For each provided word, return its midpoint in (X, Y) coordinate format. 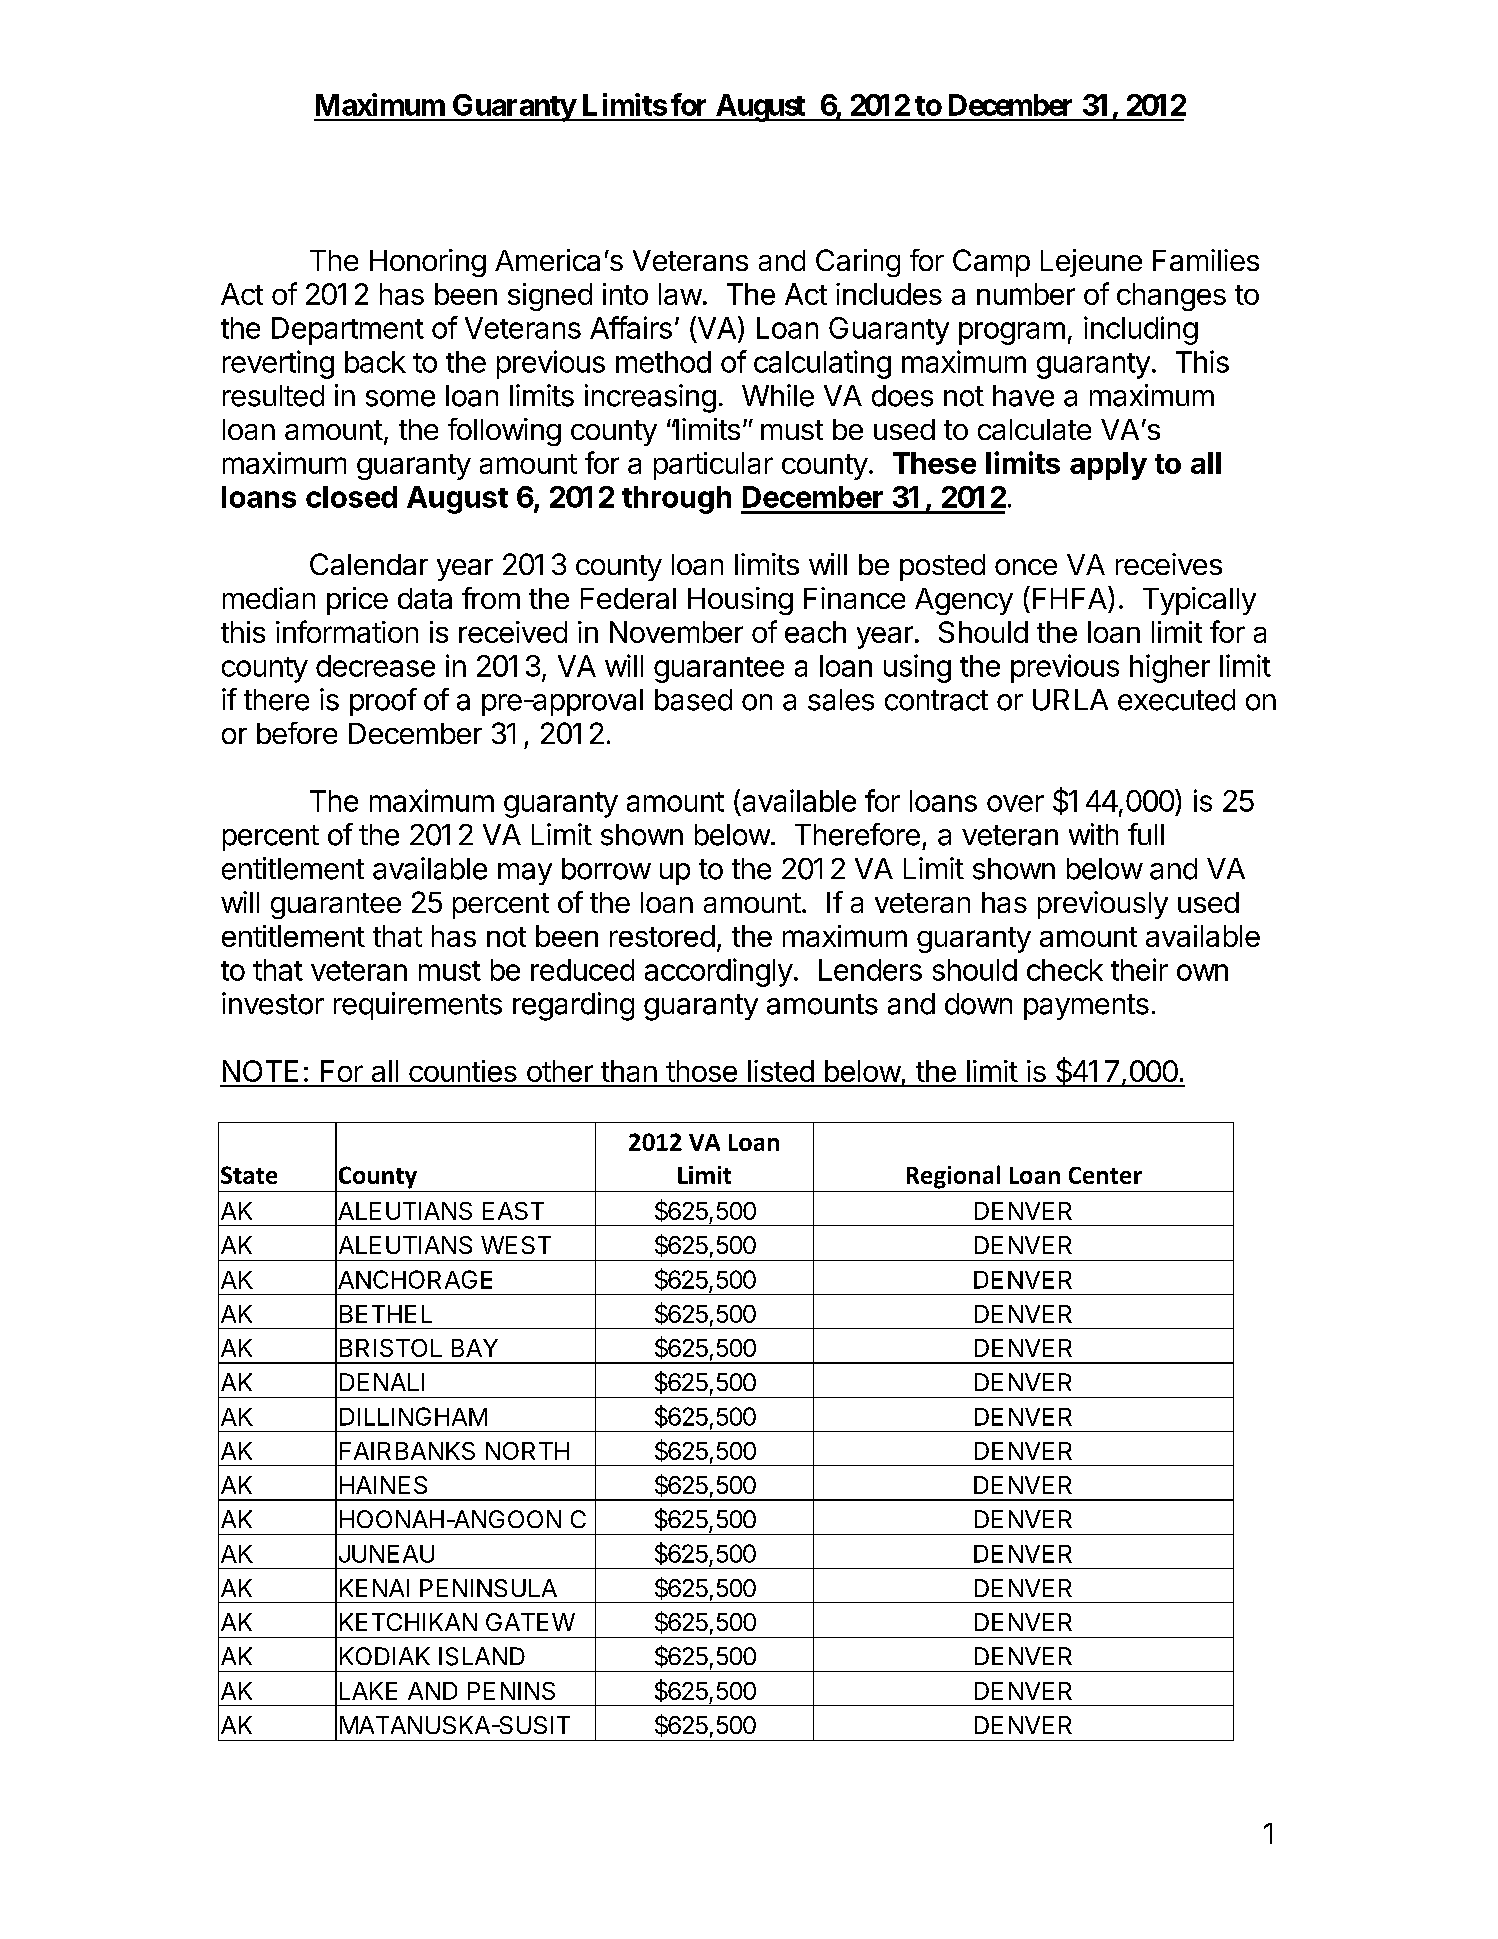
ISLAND (482, 1656)
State (249, 1175)
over (1015, 803)
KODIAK (385, 1656)
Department (348, 331)
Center (1105, 1175)
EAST (513, 1211)
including (1141, 330)
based (693, 700)
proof (383, 702)
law (680, 294)
